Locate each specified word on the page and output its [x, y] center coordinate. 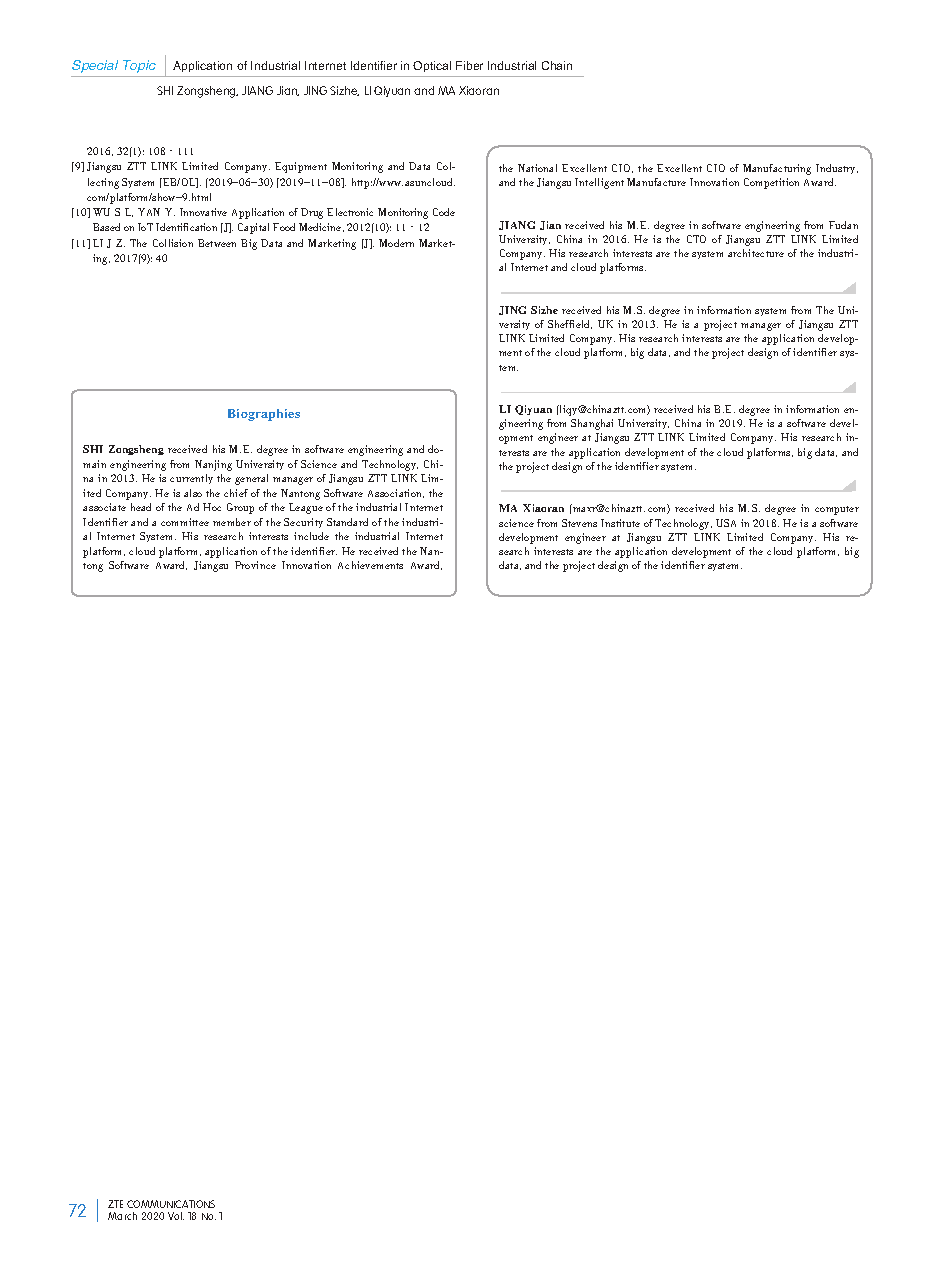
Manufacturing [777, 169]
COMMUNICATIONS [171, 1204]
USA [726, 523]
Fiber [469, 65]
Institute [620, 523]
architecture [756, 253]
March [122, 1216]
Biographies [264, 415]
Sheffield [570, 324]
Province [255, 565]
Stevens [579, 523]
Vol [176, 1216]
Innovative [203, 212]
